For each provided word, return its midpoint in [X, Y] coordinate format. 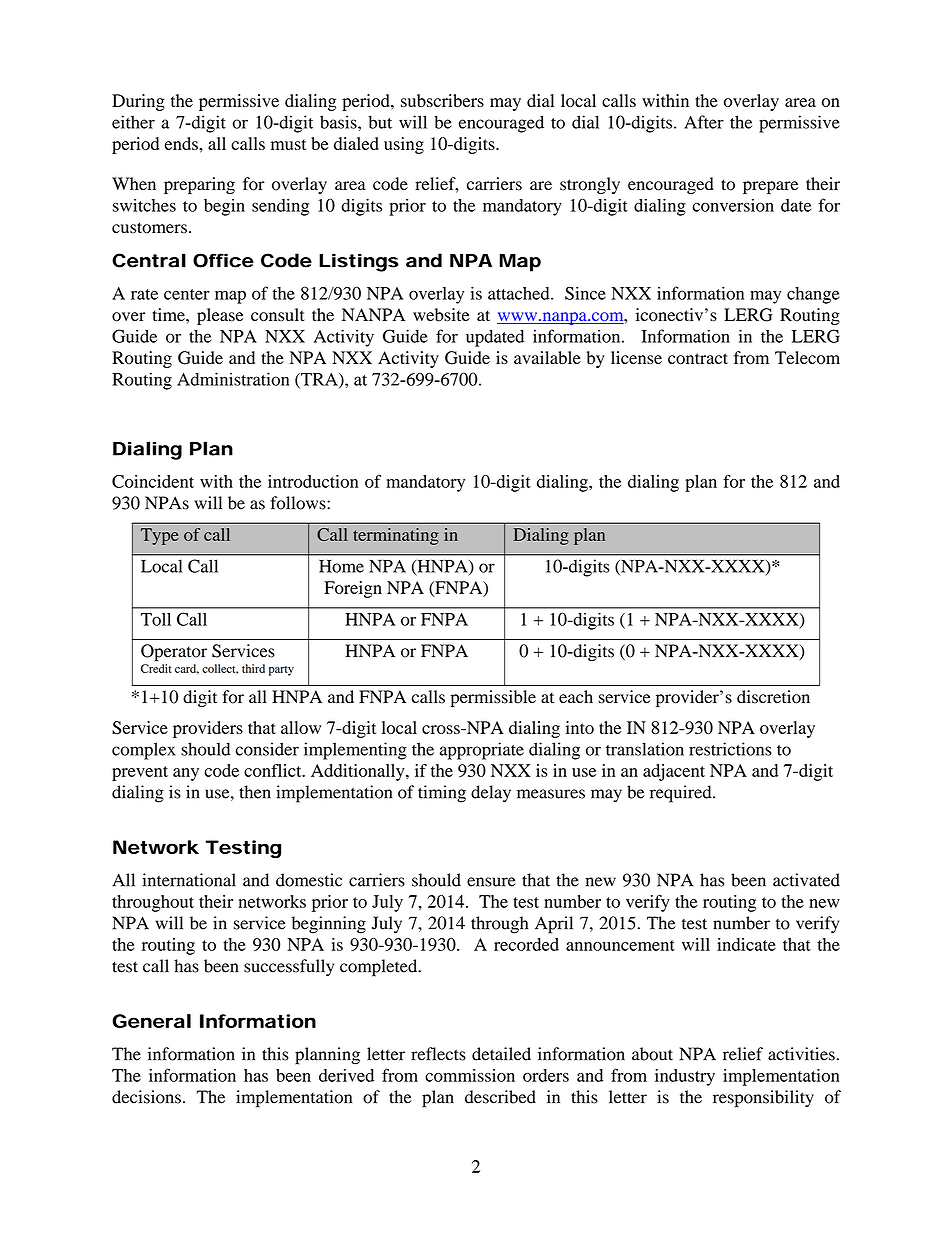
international [189, 880]
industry [685, 1077]
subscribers [442, 100]
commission [470, 1075]
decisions [146, 1097]
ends [182, 143]
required [682, 794]
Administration [233, 379]
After [704, 122]
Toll [156, 619]
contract [698, 359]
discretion [773, 697]
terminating [396, 536]
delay [491, 794]
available [547, 358]
